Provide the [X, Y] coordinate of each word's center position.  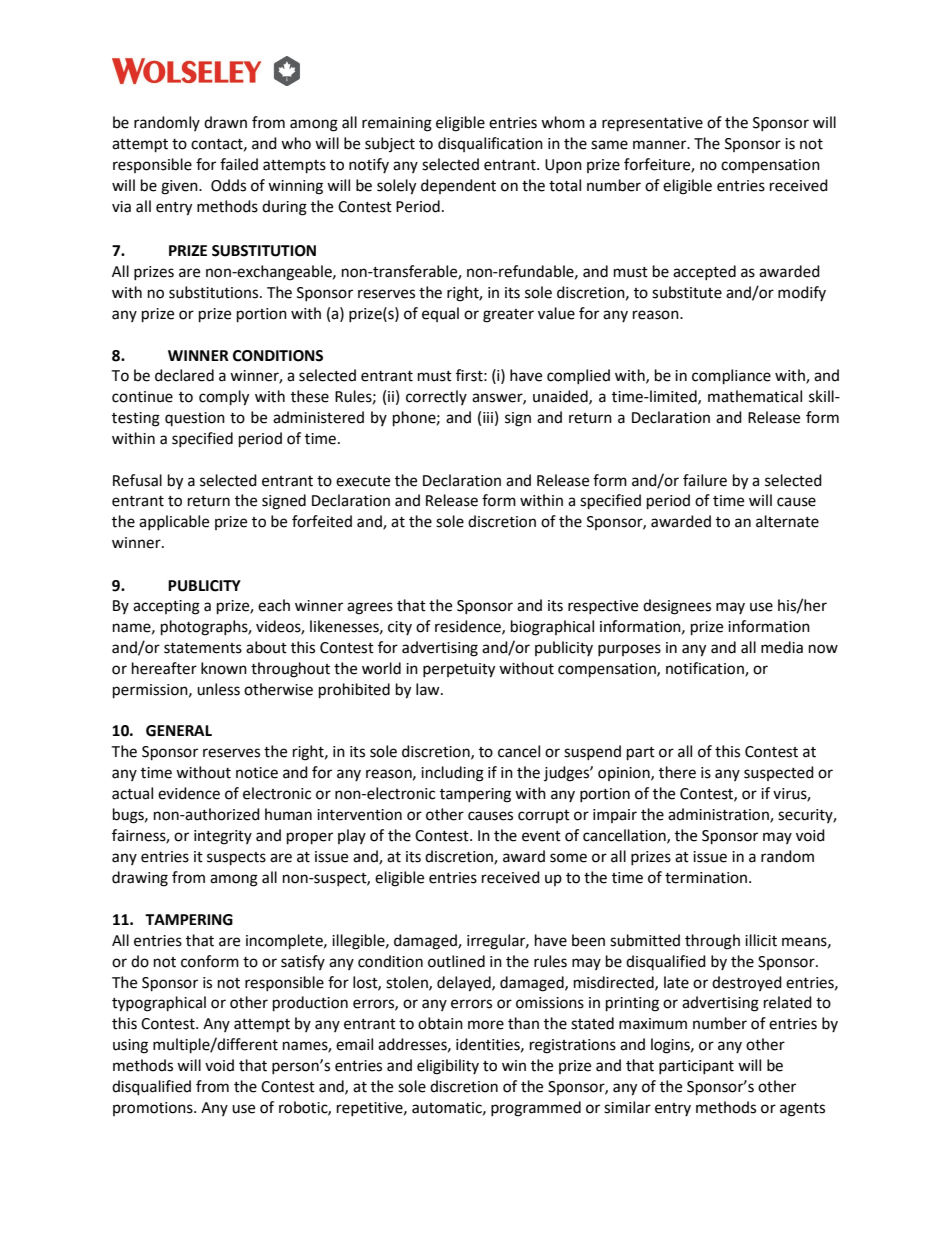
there [677, 772]
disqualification [490, 144]
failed [239, 164]
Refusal [137, 480]
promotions [154, 1109]
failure [705, 480]
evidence [189, 793]
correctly [436, 397]
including [452, 774]
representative [652, 124]
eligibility [448, 1067]
